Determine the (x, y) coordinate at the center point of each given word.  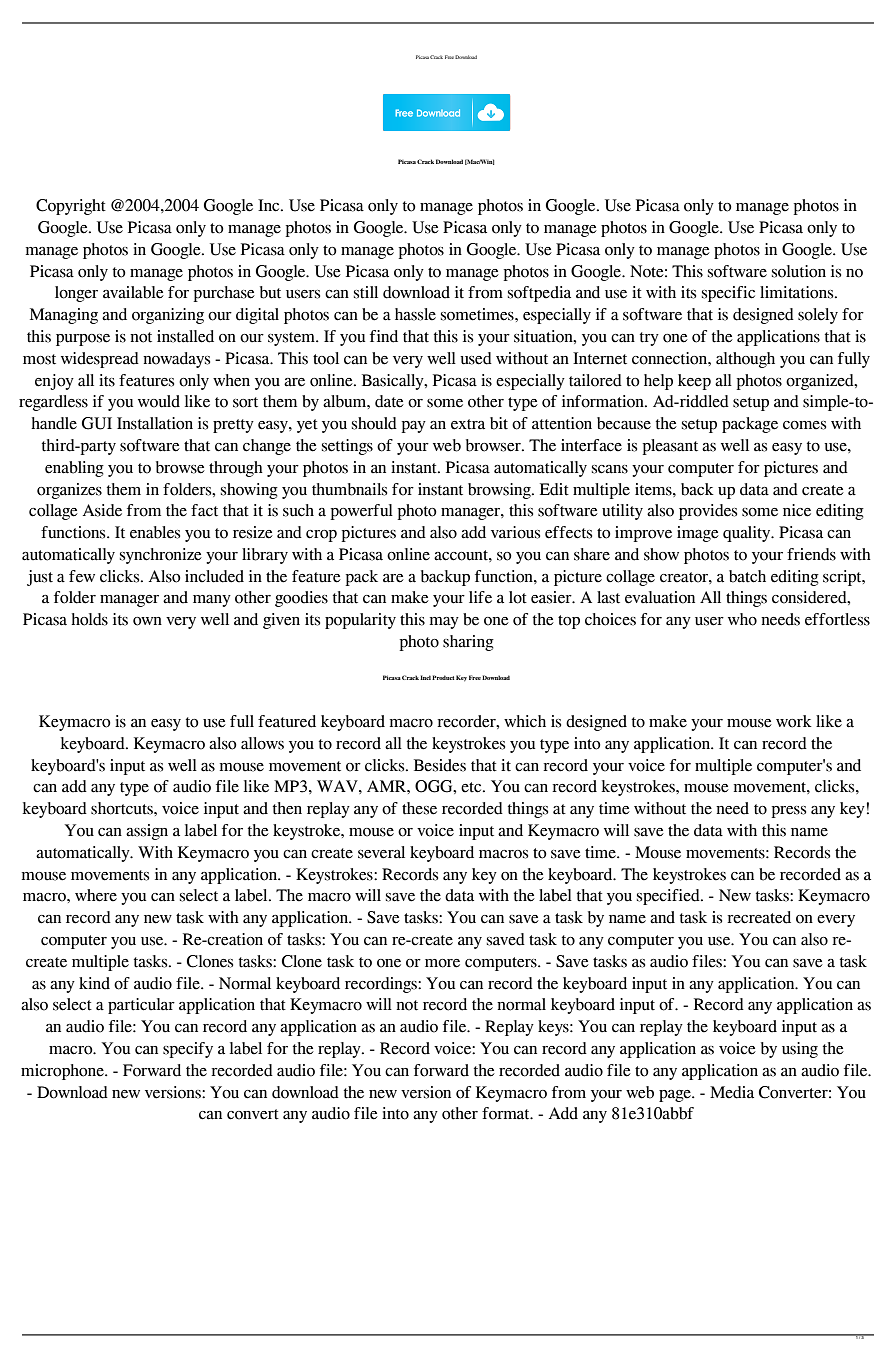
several (381, 852)
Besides (440, 765)
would (159, 401)
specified (669, 897)
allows (262, 743)
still (366, 292)
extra (468, 424)
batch (747, 576)
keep (694, 382)
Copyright (71, 207)
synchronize (161, 556)
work (794, 721)
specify (188, 1050)
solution (799, 271)
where (96, 895)
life (480, 597)
